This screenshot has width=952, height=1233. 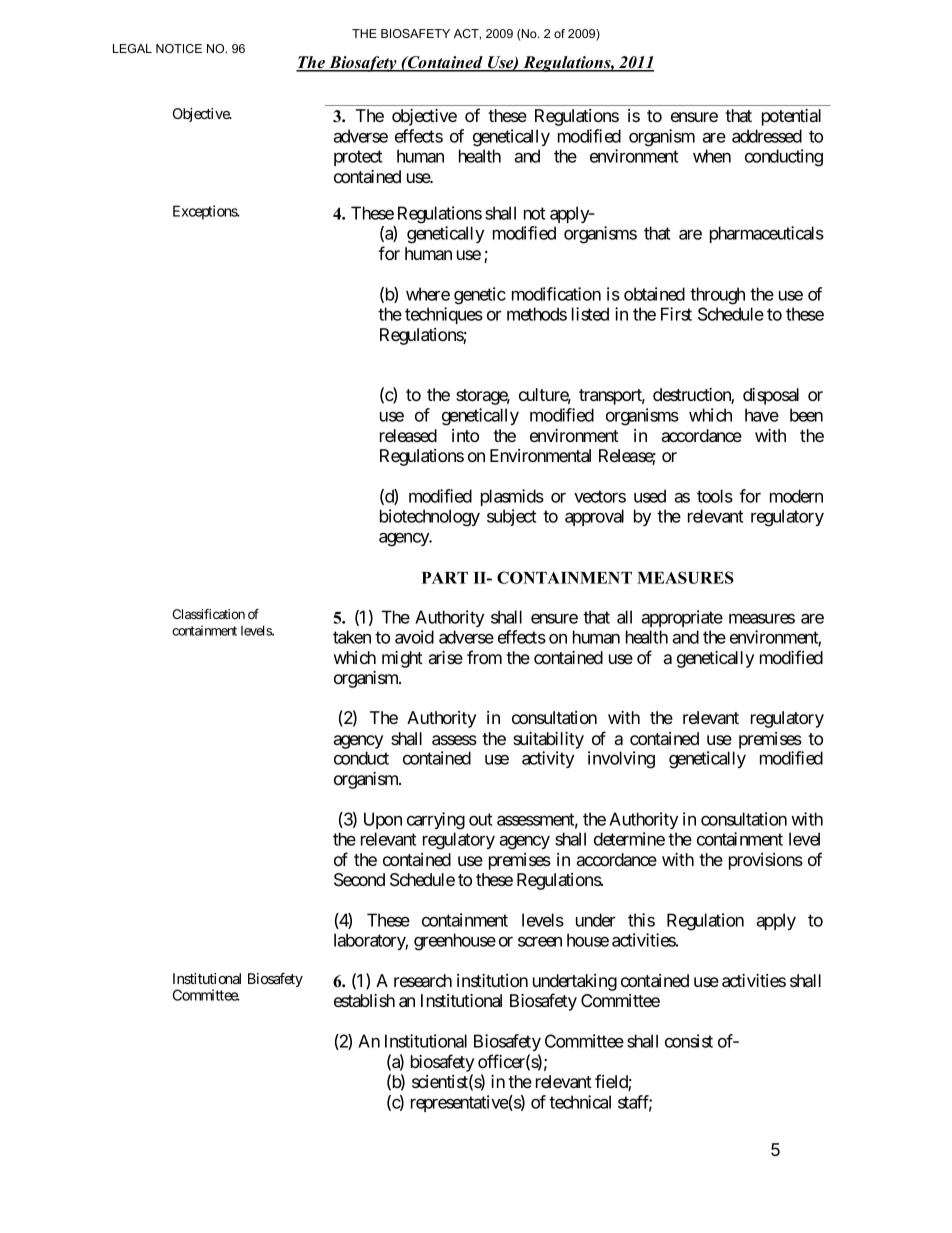 I want to click on technical, so click(x=580, y=1102).
